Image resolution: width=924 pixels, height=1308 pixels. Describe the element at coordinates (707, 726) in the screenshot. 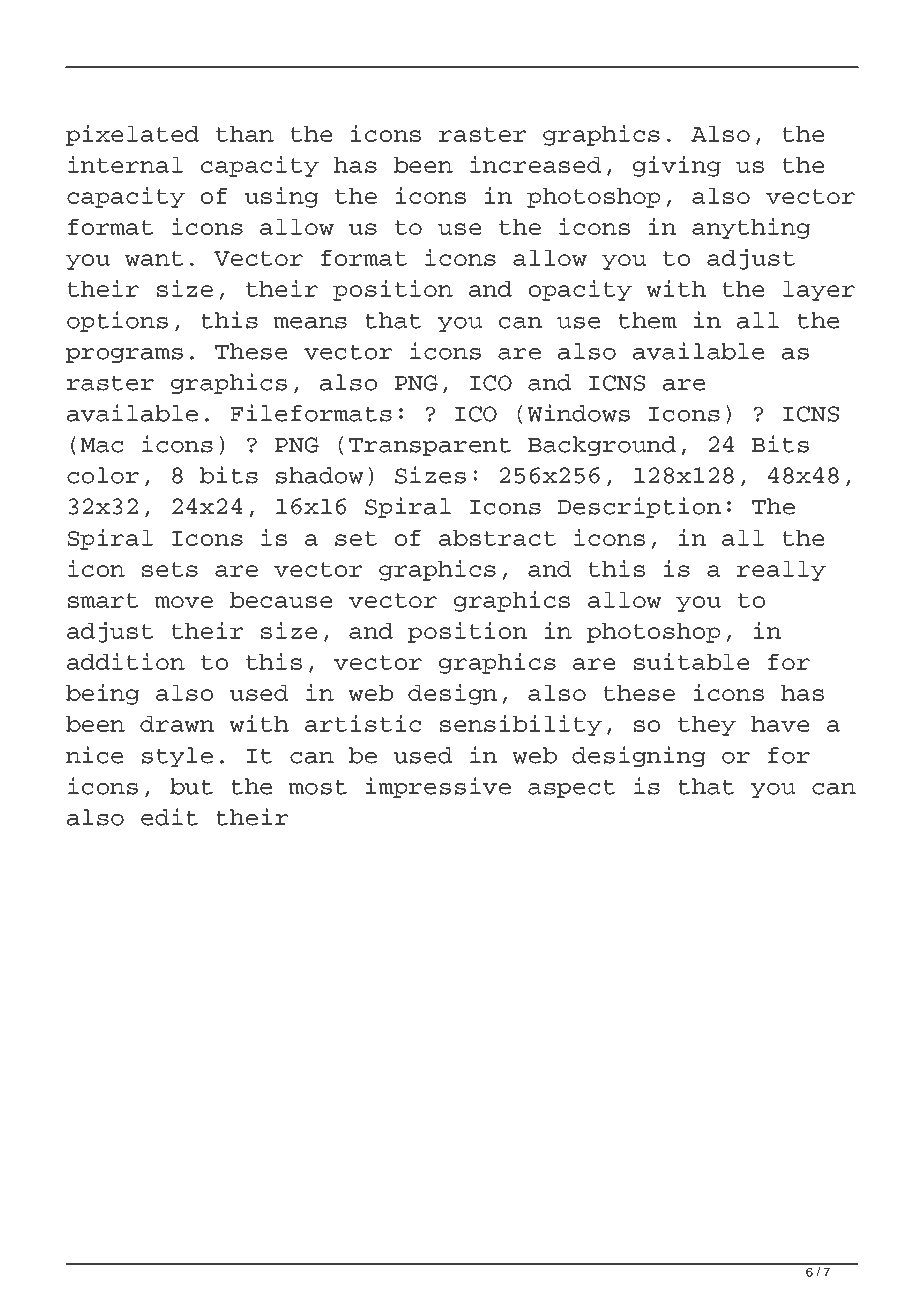

I see `they` at that location.
